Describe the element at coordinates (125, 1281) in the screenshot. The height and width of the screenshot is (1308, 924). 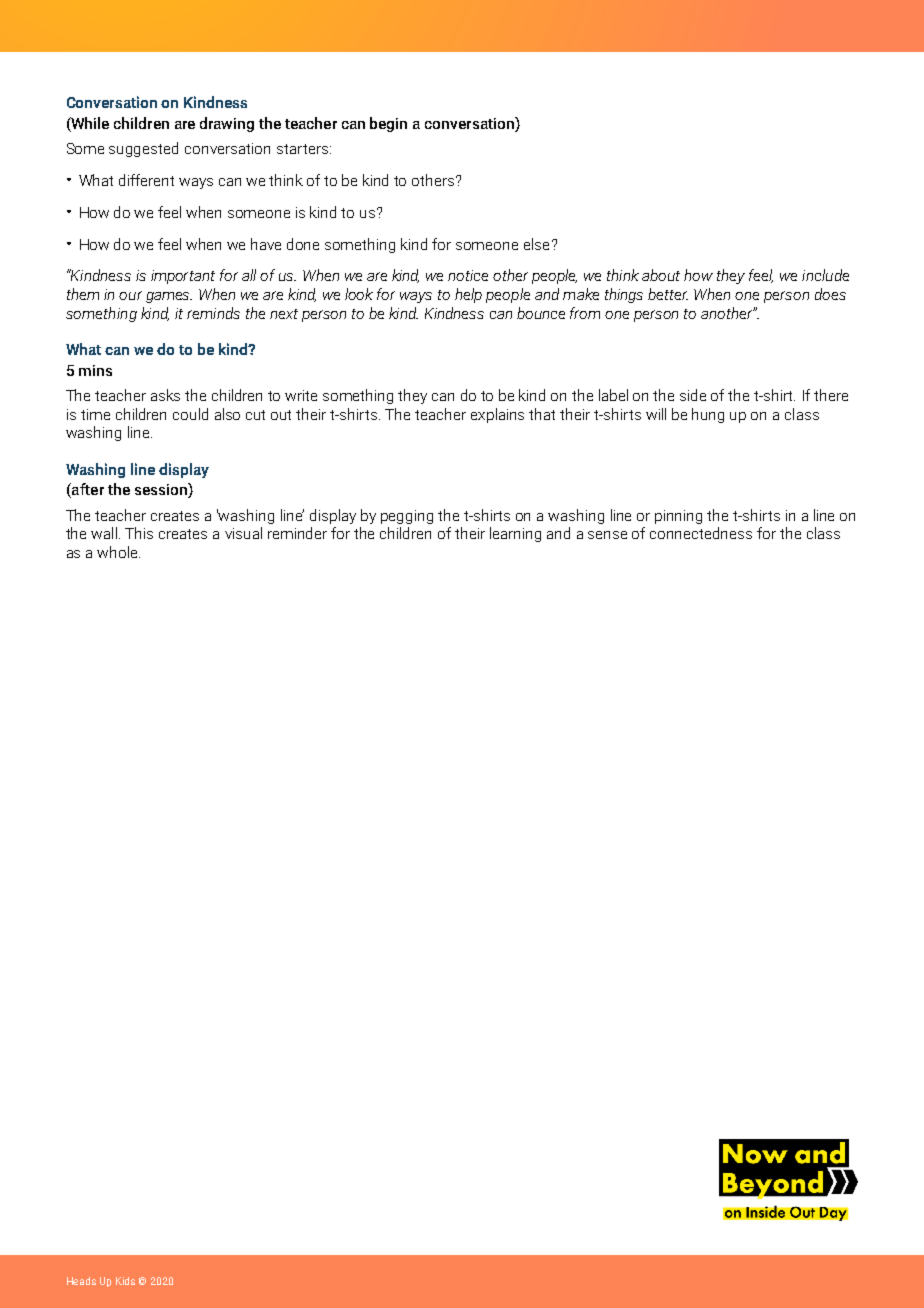
I see `Kids` at that location.
